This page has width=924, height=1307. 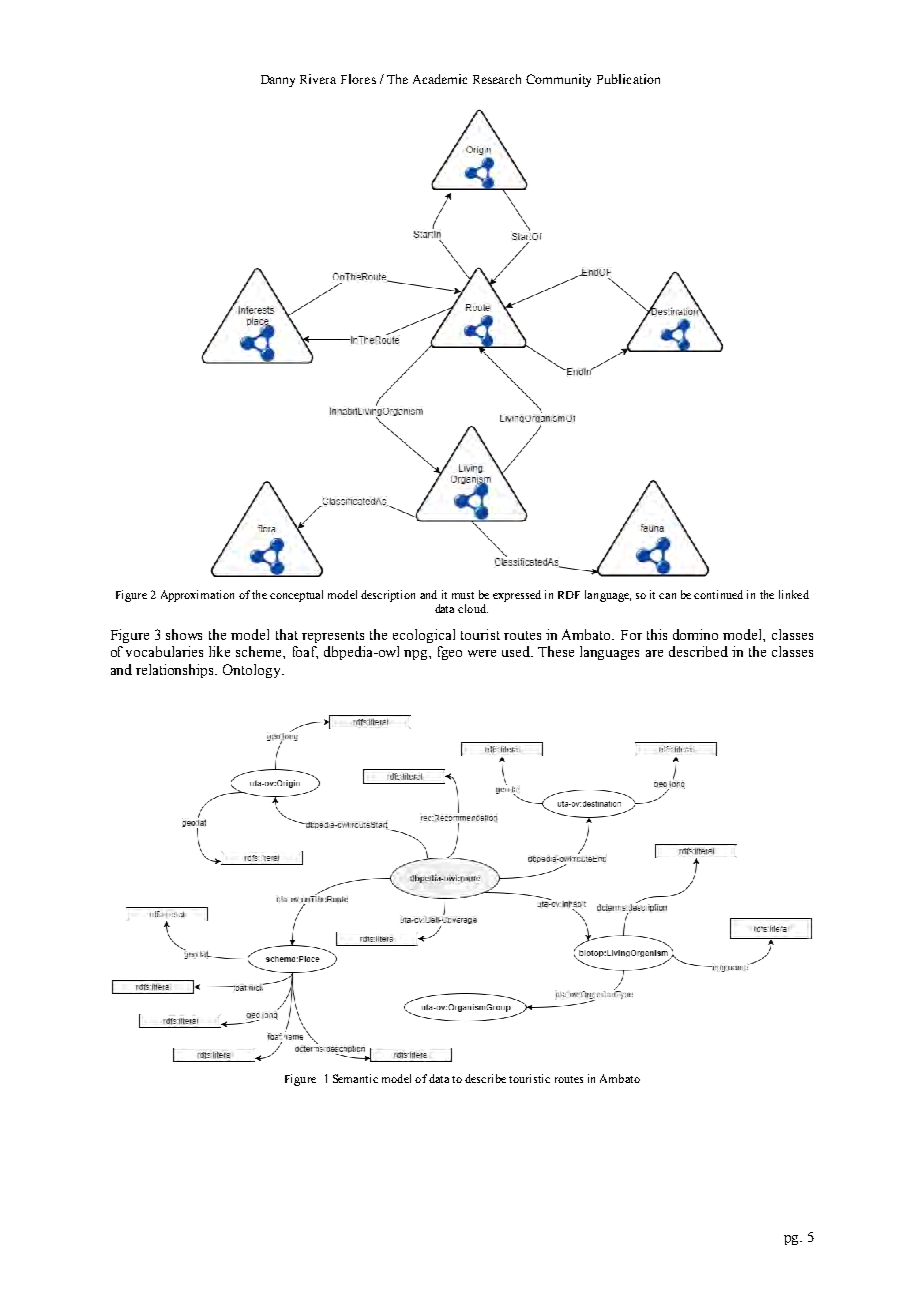 I want to click on Semantic, so click(x=355, y=1078).
